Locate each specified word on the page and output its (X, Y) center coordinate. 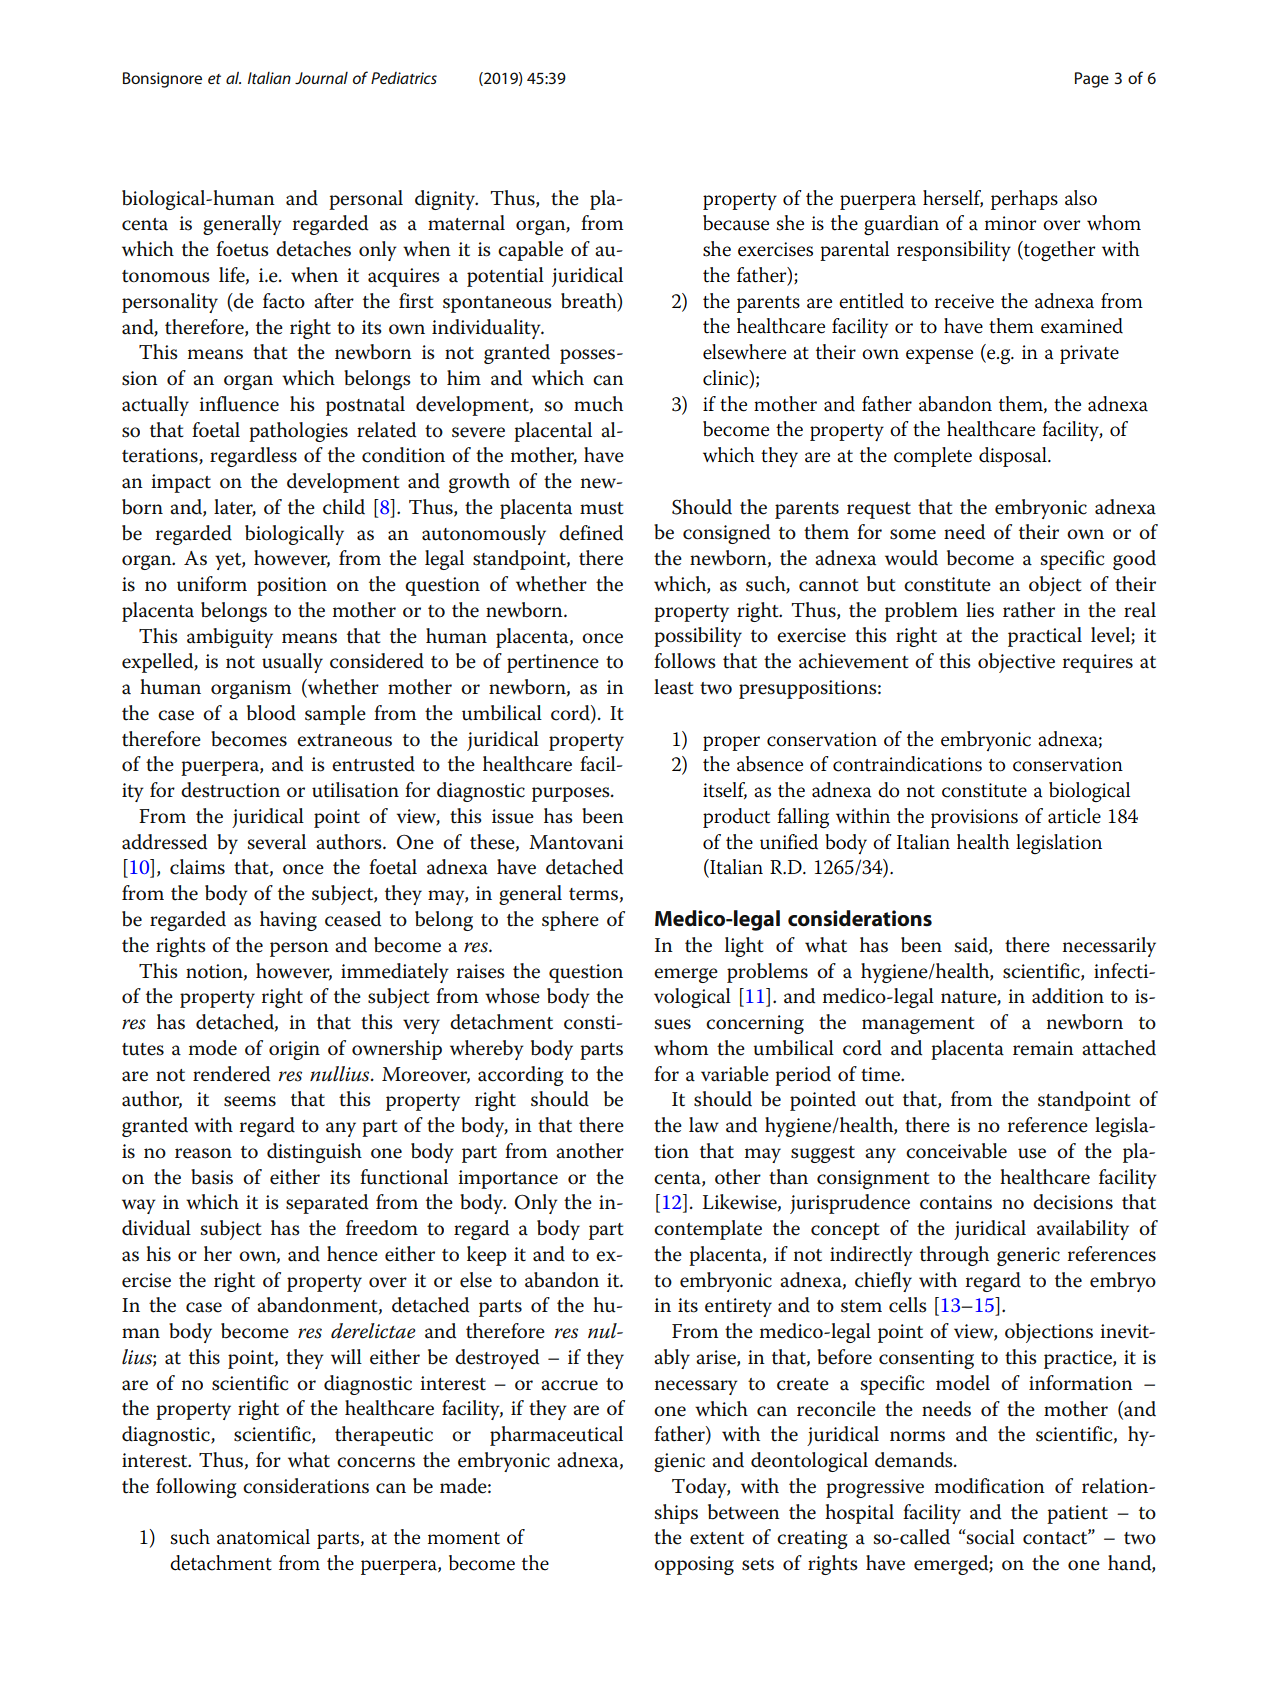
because (736, 223)
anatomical (263, 1537)
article (1074, 816)
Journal (321, 78)
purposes (572, 794)
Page (1092, 80)
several (276, 842)
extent (717, 1538)
